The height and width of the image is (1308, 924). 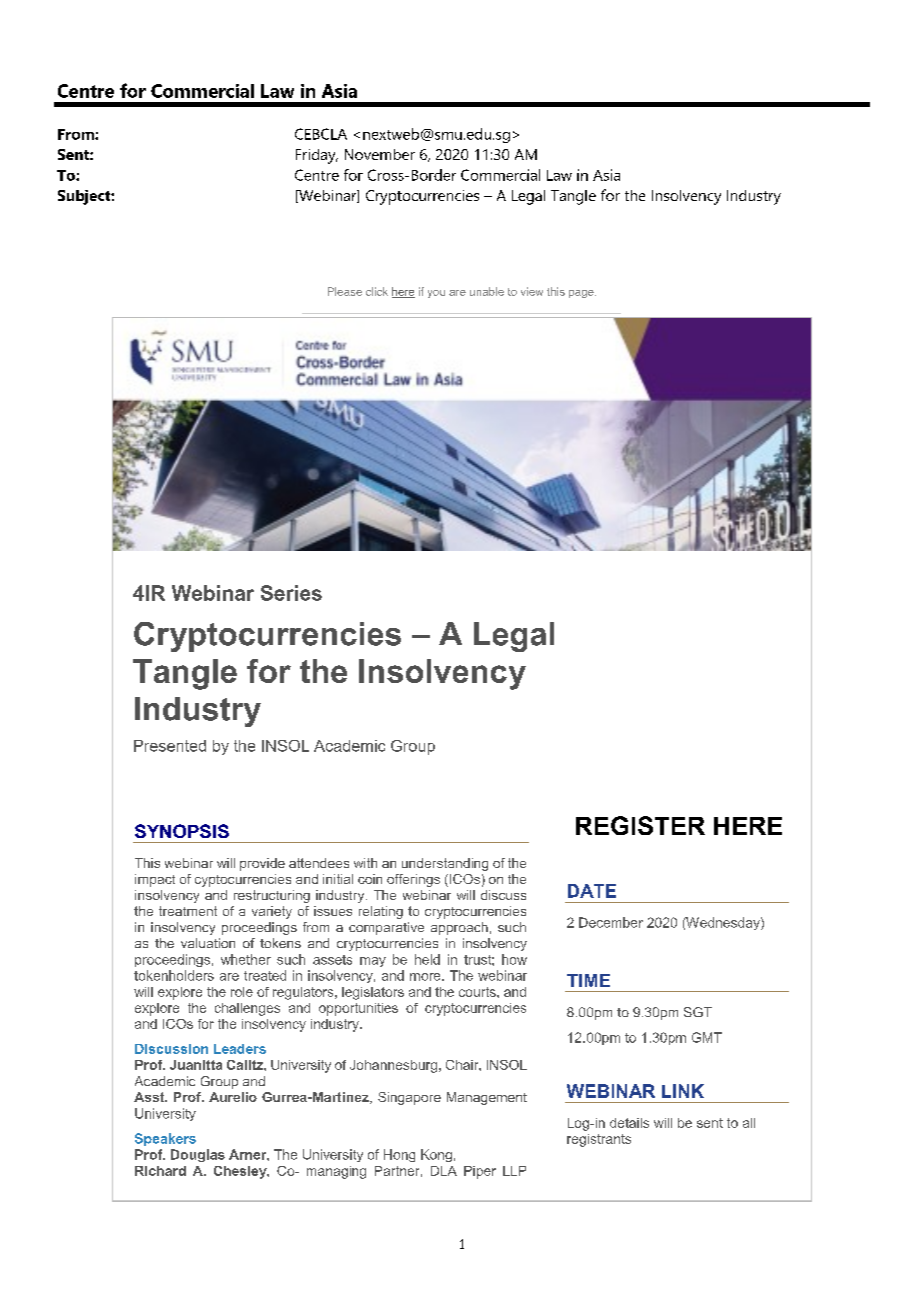 I want to click on you, so click(x=436, y=294).
